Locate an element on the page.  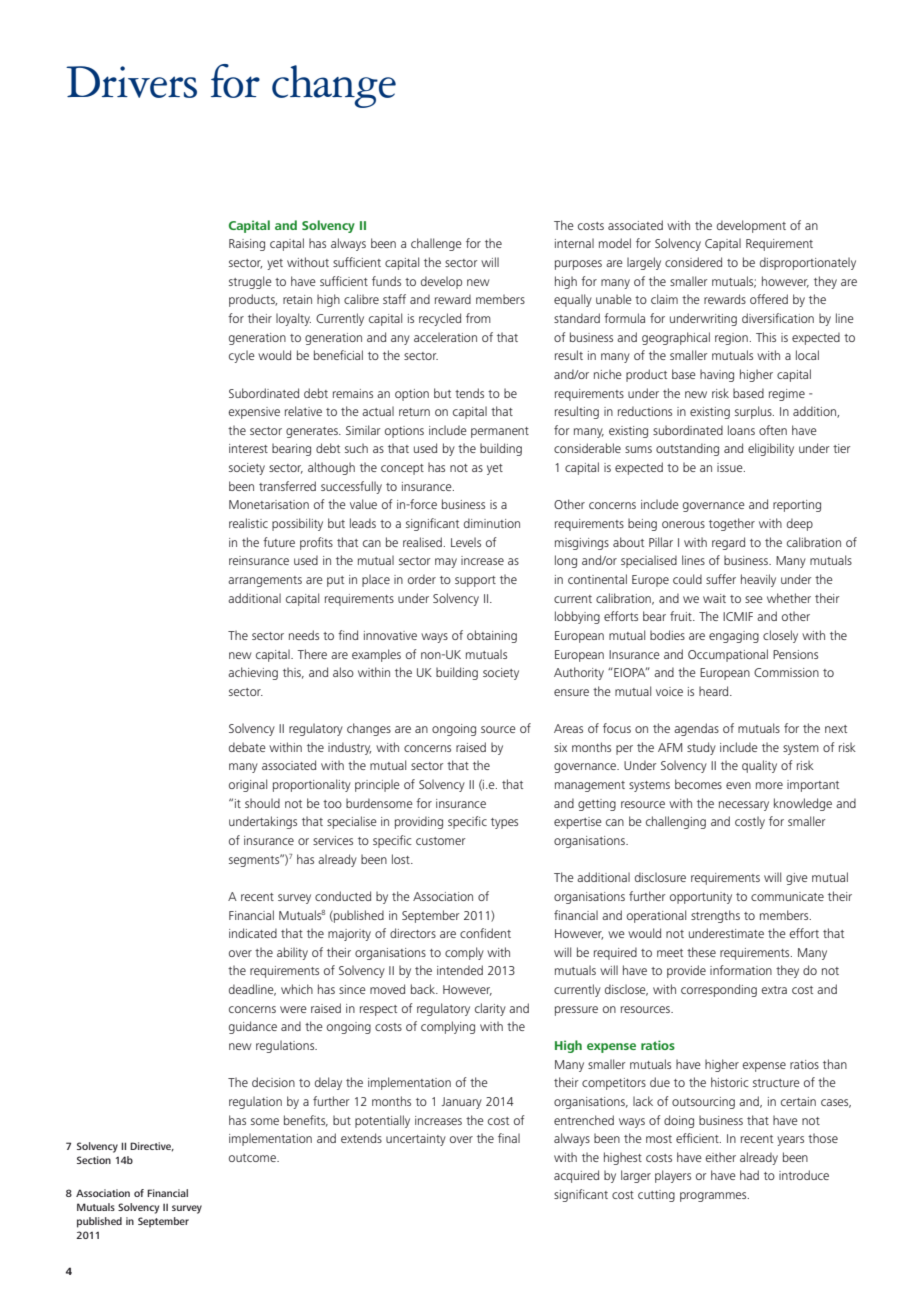
considered is located at coordinates (693, 262).
